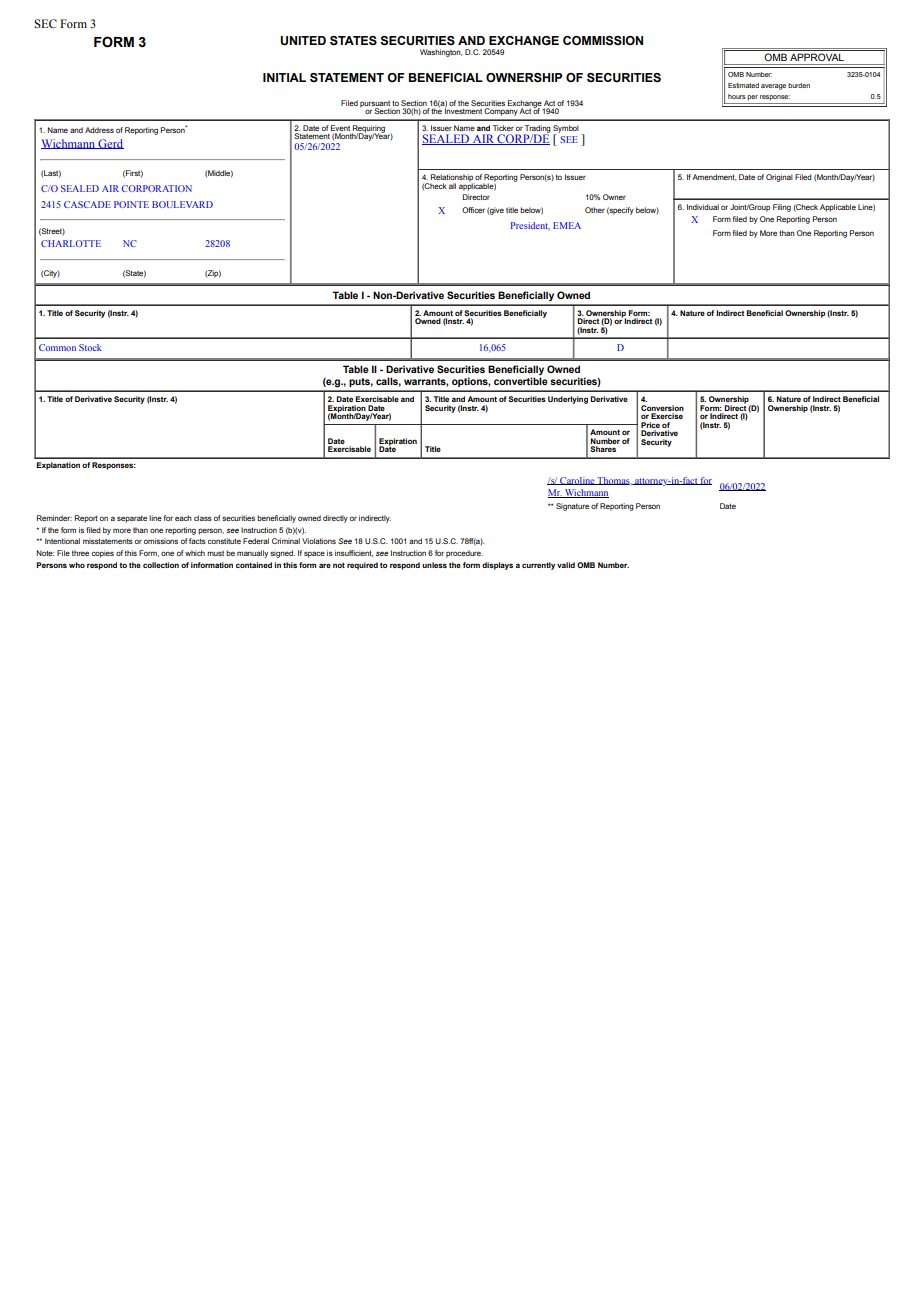  What do you see at coordinates (662, 408) in the image?
I see `Conversion` at bounding box center [662, 408].
